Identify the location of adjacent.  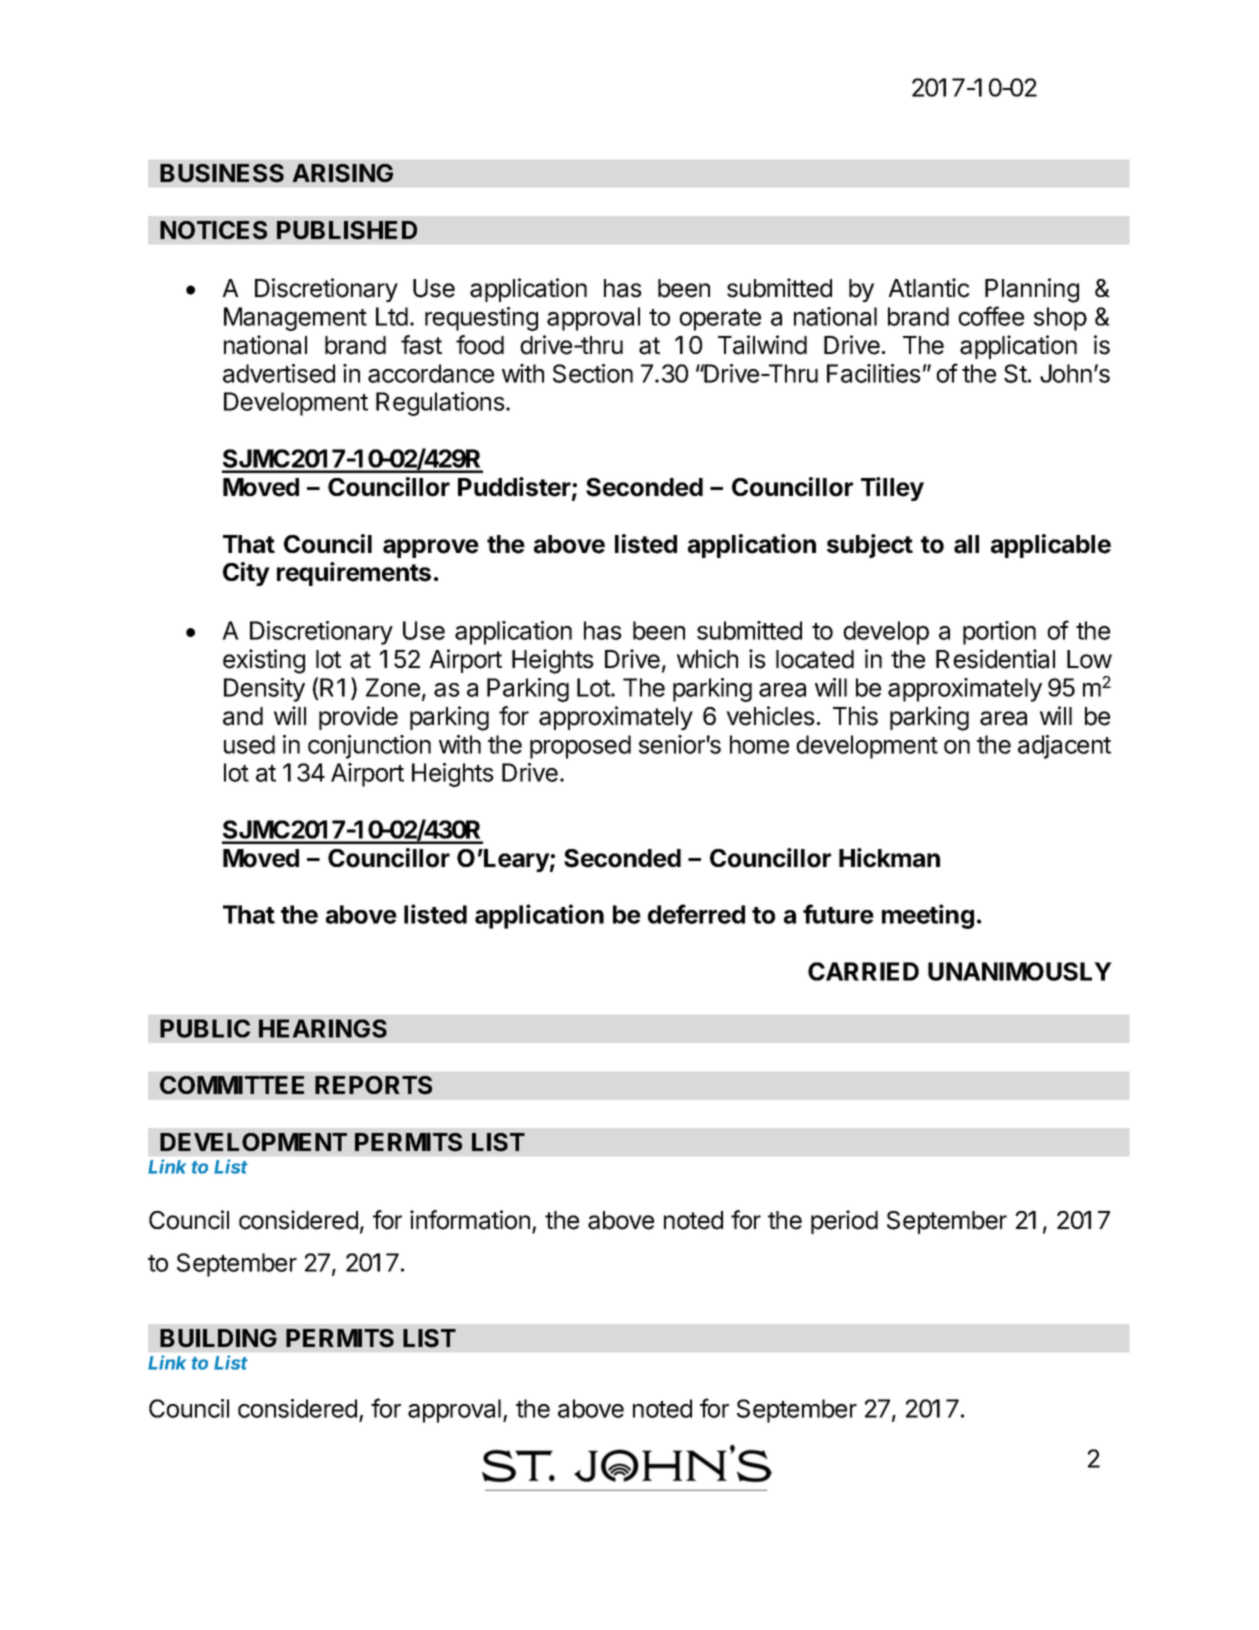
(1064, 747).
